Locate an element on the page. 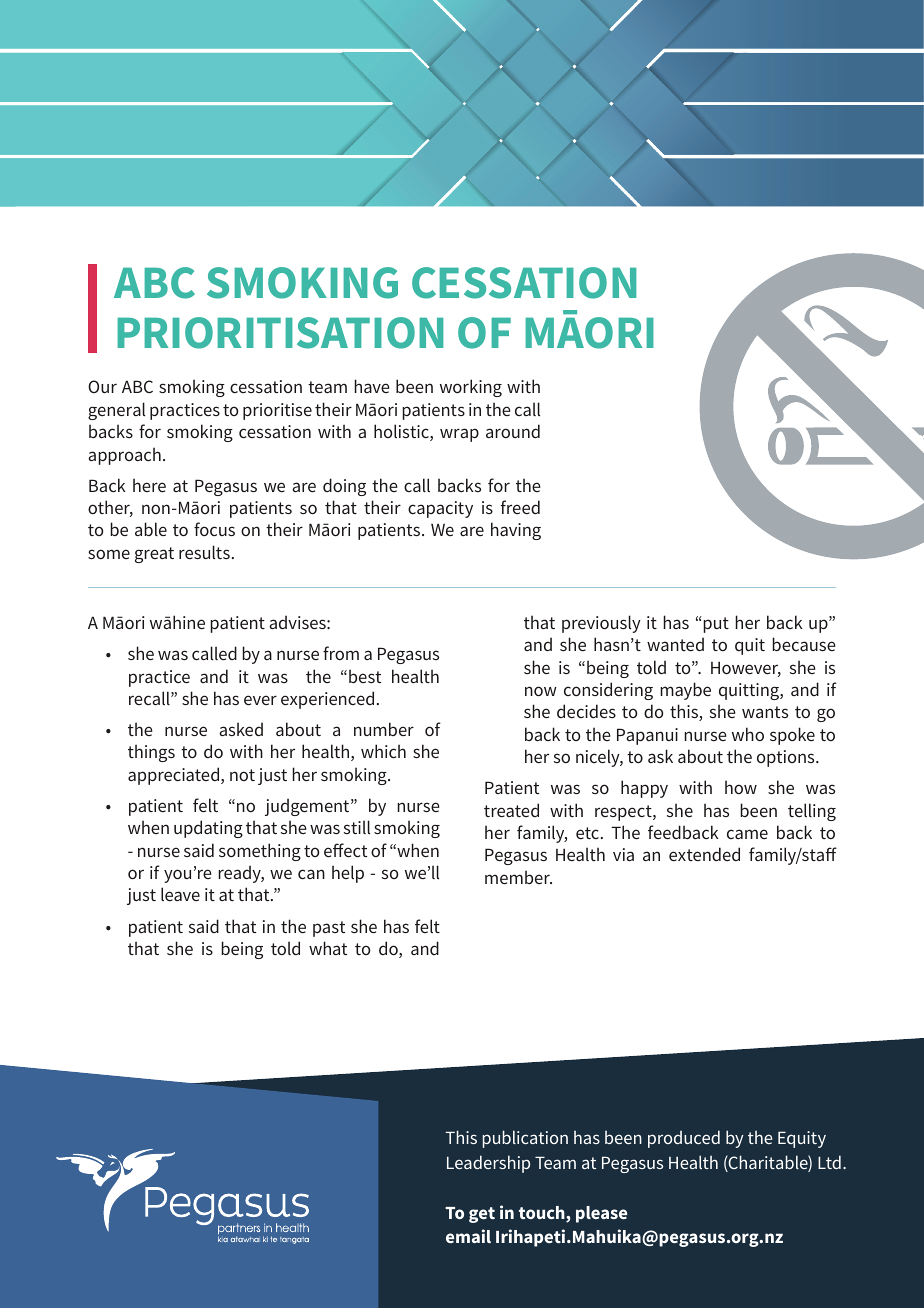 The image size is (924, 1308). around is located at coordinates (513, 431).
